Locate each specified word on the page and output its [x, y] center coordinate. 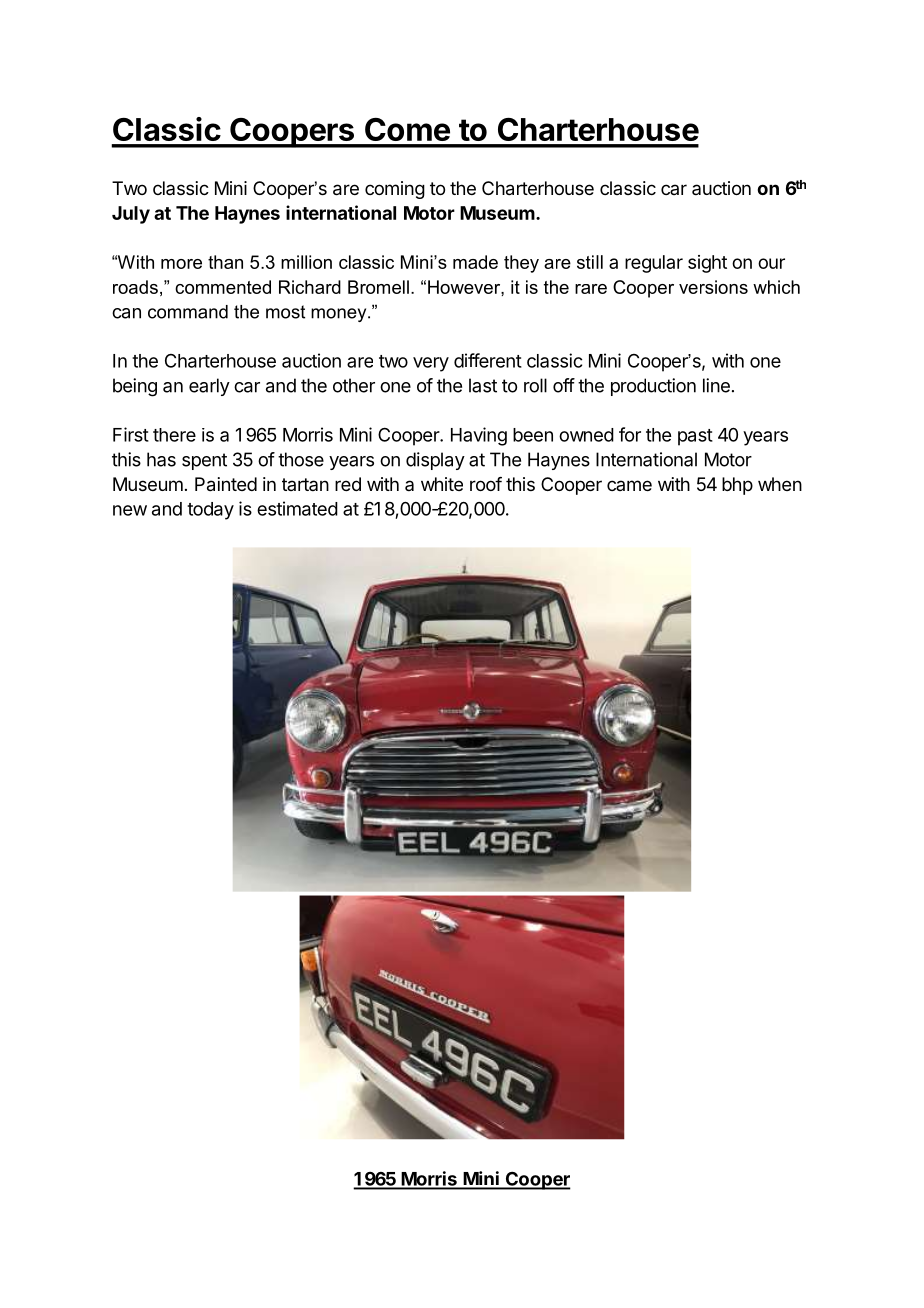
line [716, 385]
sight [707, 264]
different [488, 360]
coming [395, 190]
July [131, 215]
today [210, 511]
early [209, 387]
